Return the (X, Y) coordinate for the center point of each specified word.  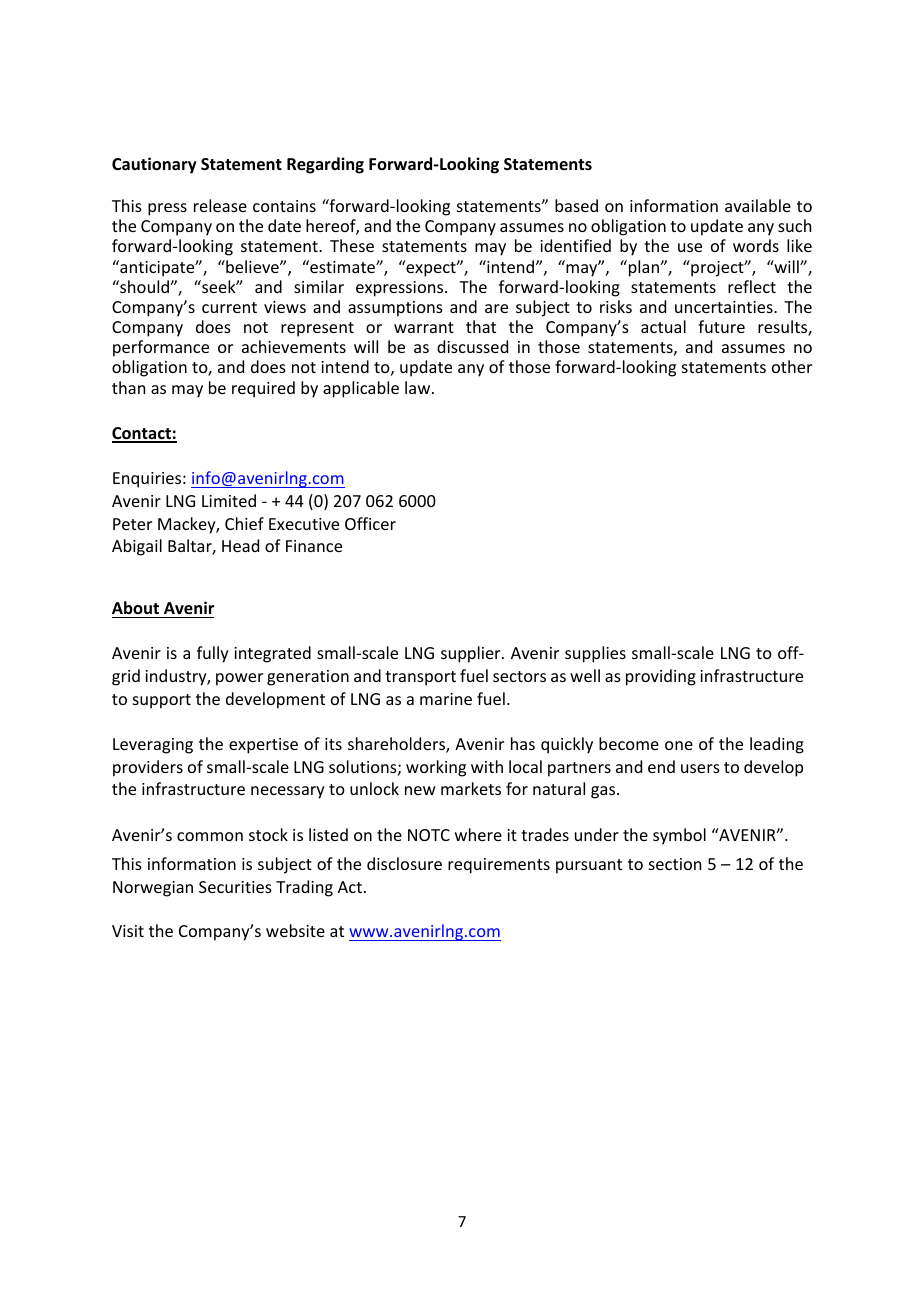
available (758, 205)
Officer (370, 523)
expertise (263, 746)
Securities (235, 887)
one (679, 745)
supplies (595, 654)
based (576, 205)
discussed (472, 346)
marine (446, 699)
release (220, 205)
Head (240, 545)
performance (161, 348)
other (792, 366)
